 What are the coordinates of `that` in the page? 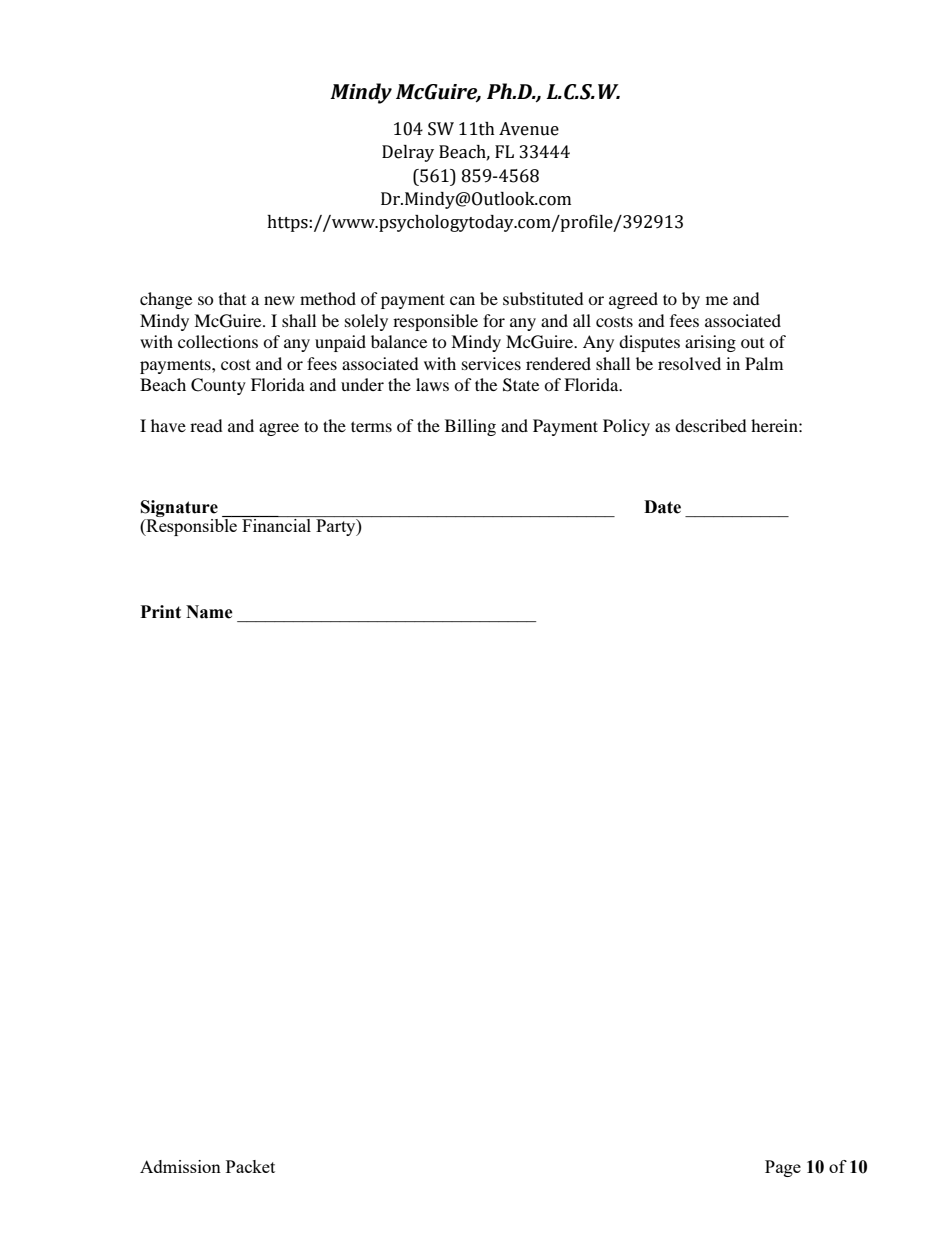 It's located at (232, 298).
